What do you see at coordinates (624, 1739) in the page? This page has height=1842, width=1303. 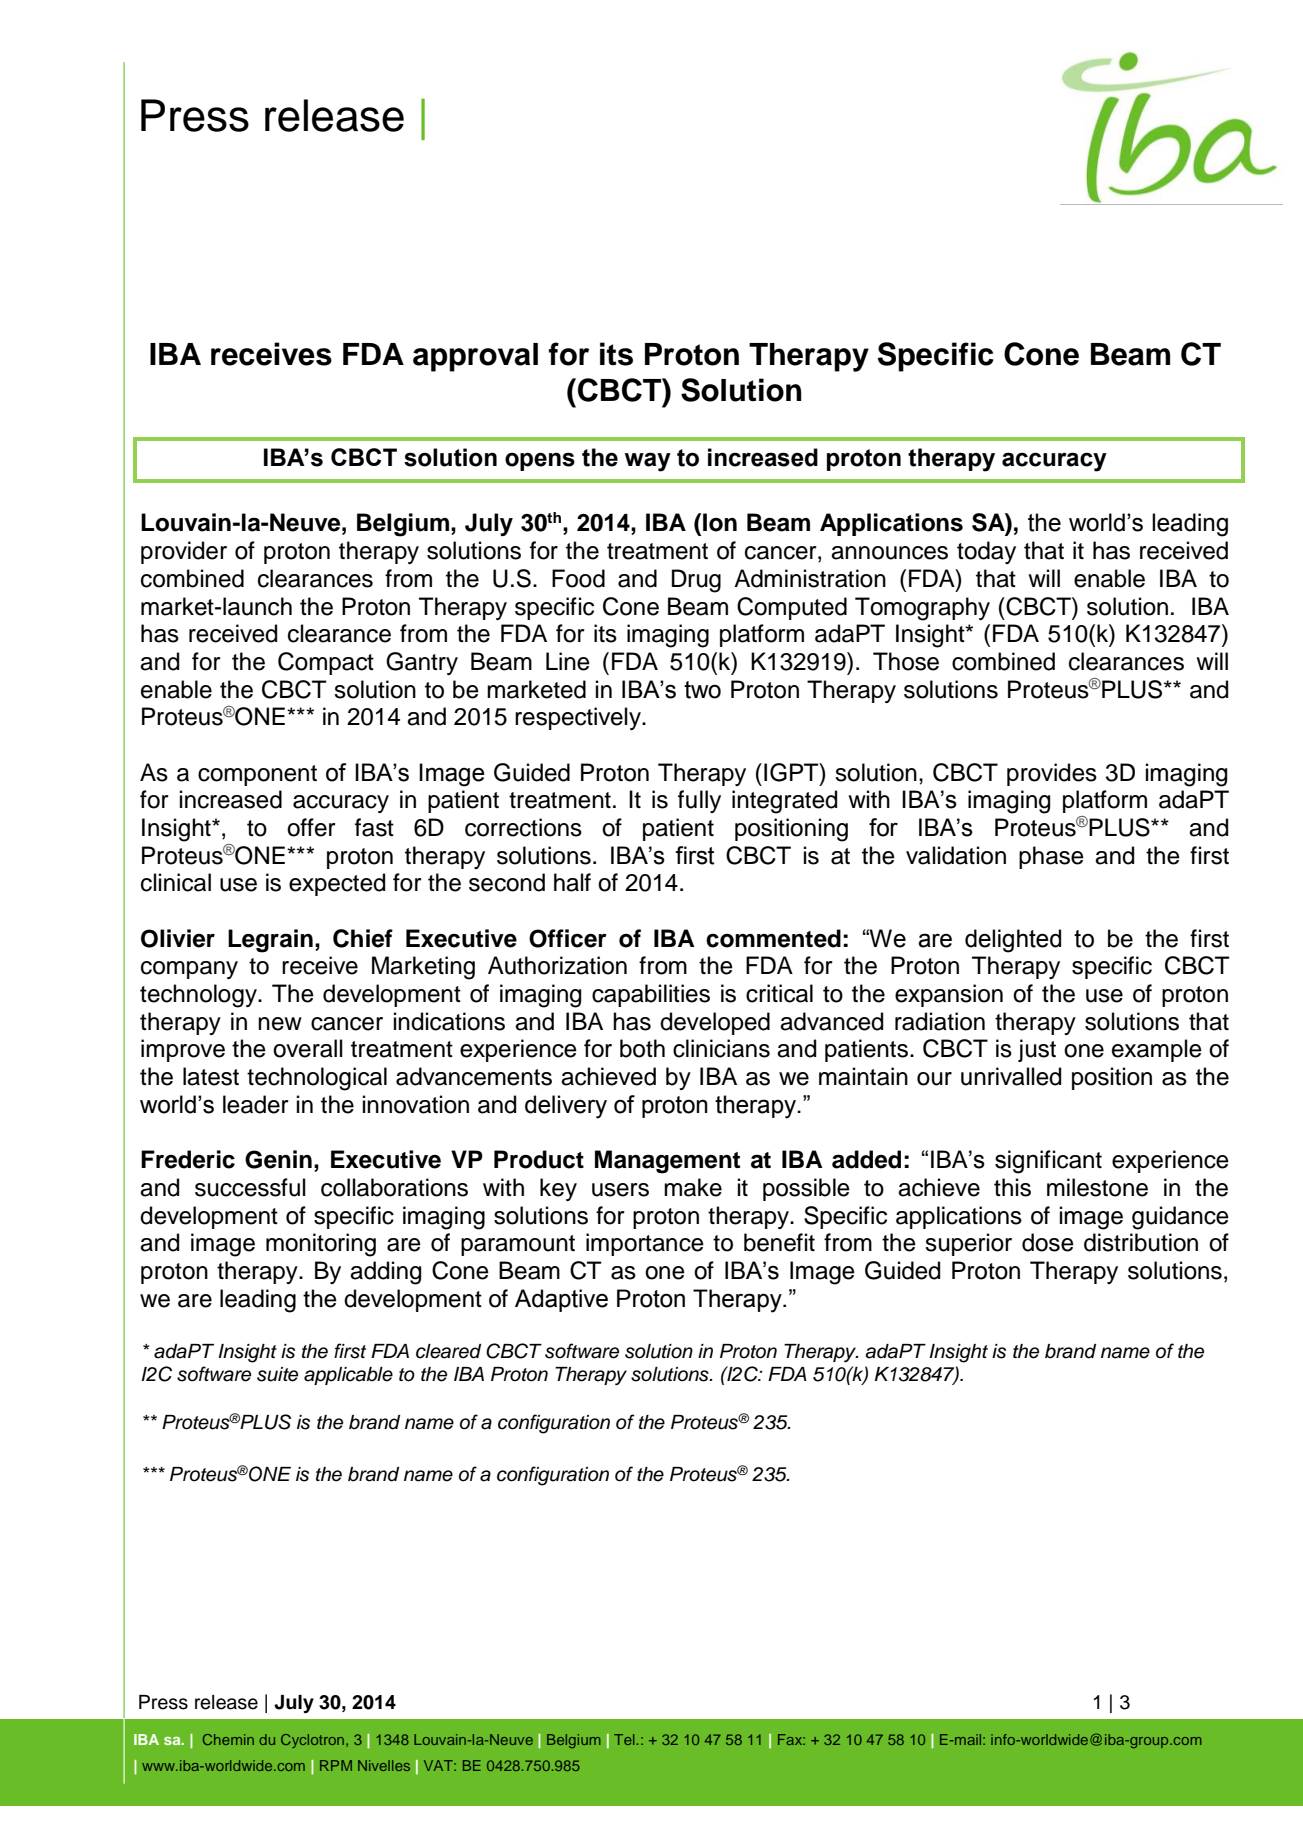 I see `Tel` at bounding box center [624, 1739].
